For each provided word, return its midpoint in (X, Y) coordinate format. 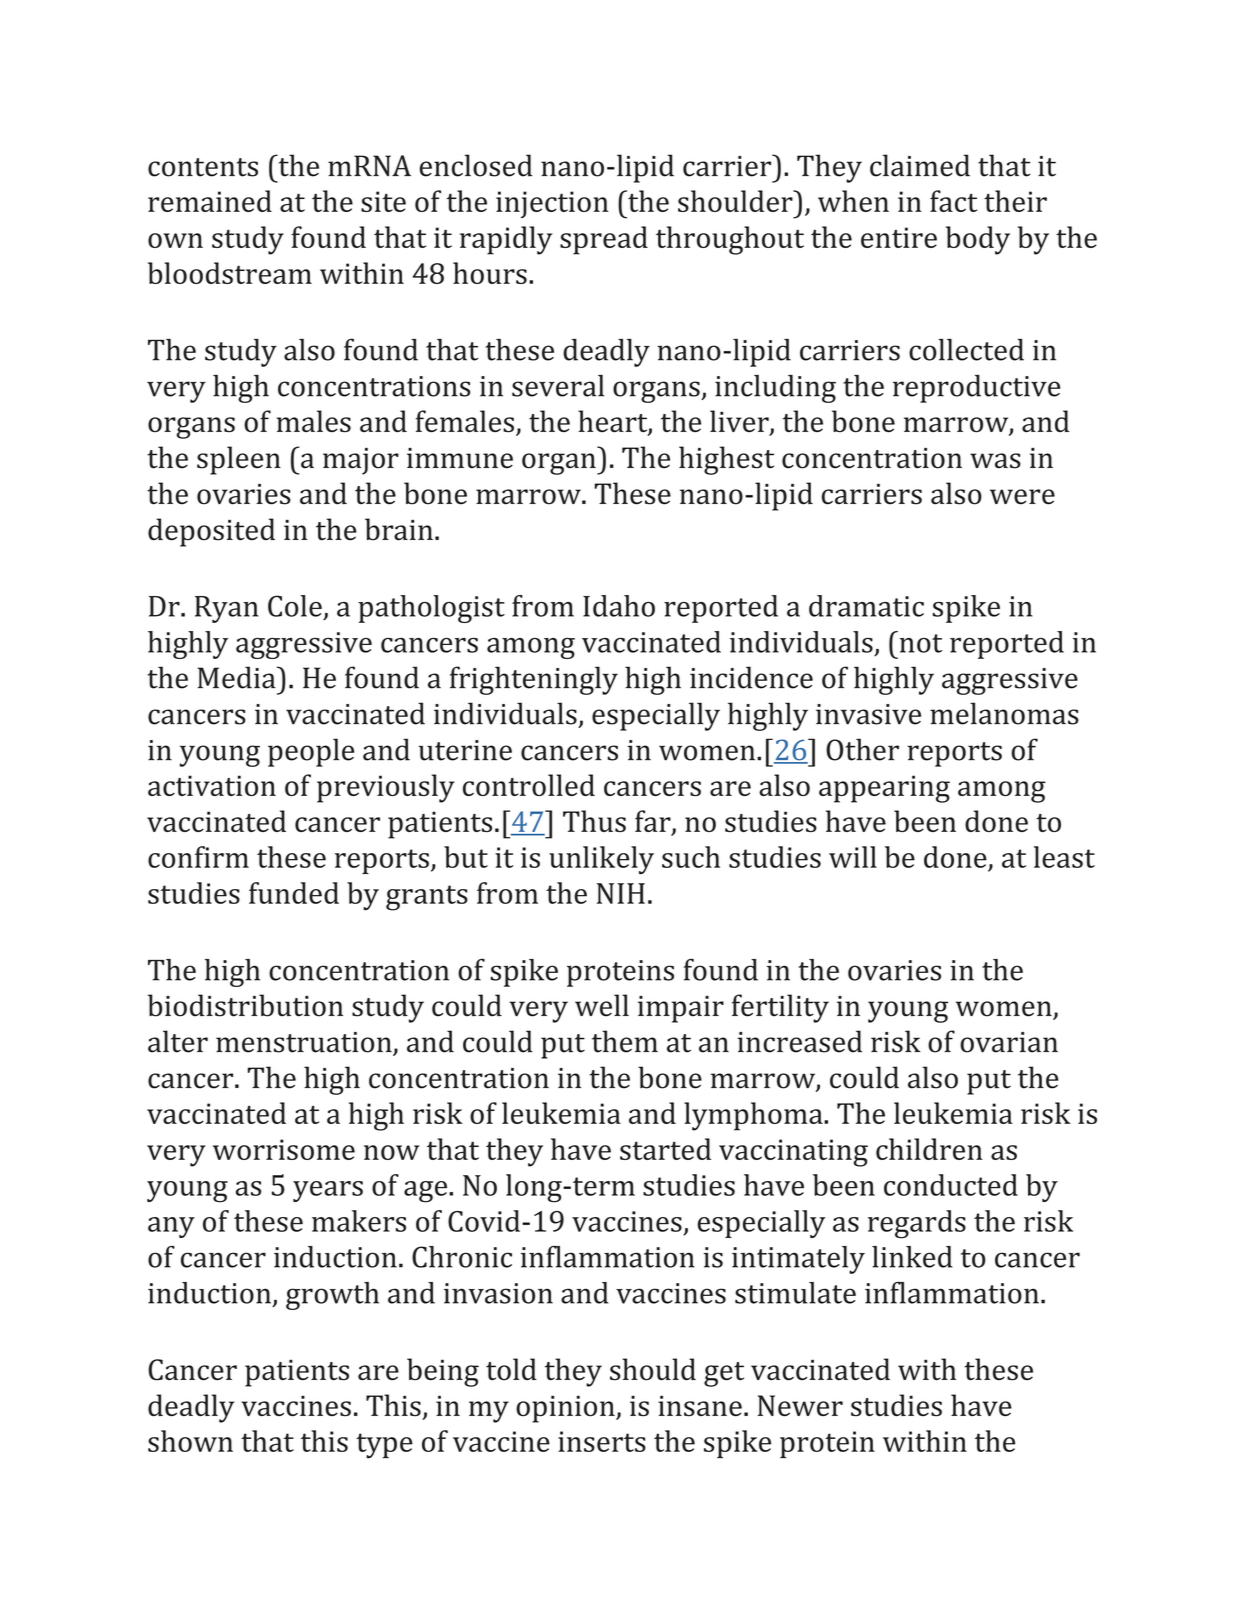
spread (604, 240)
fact (953, 201)
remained (210, 201)
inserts (602, 1441)
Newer (800, 1405)
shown (190, 1441)
